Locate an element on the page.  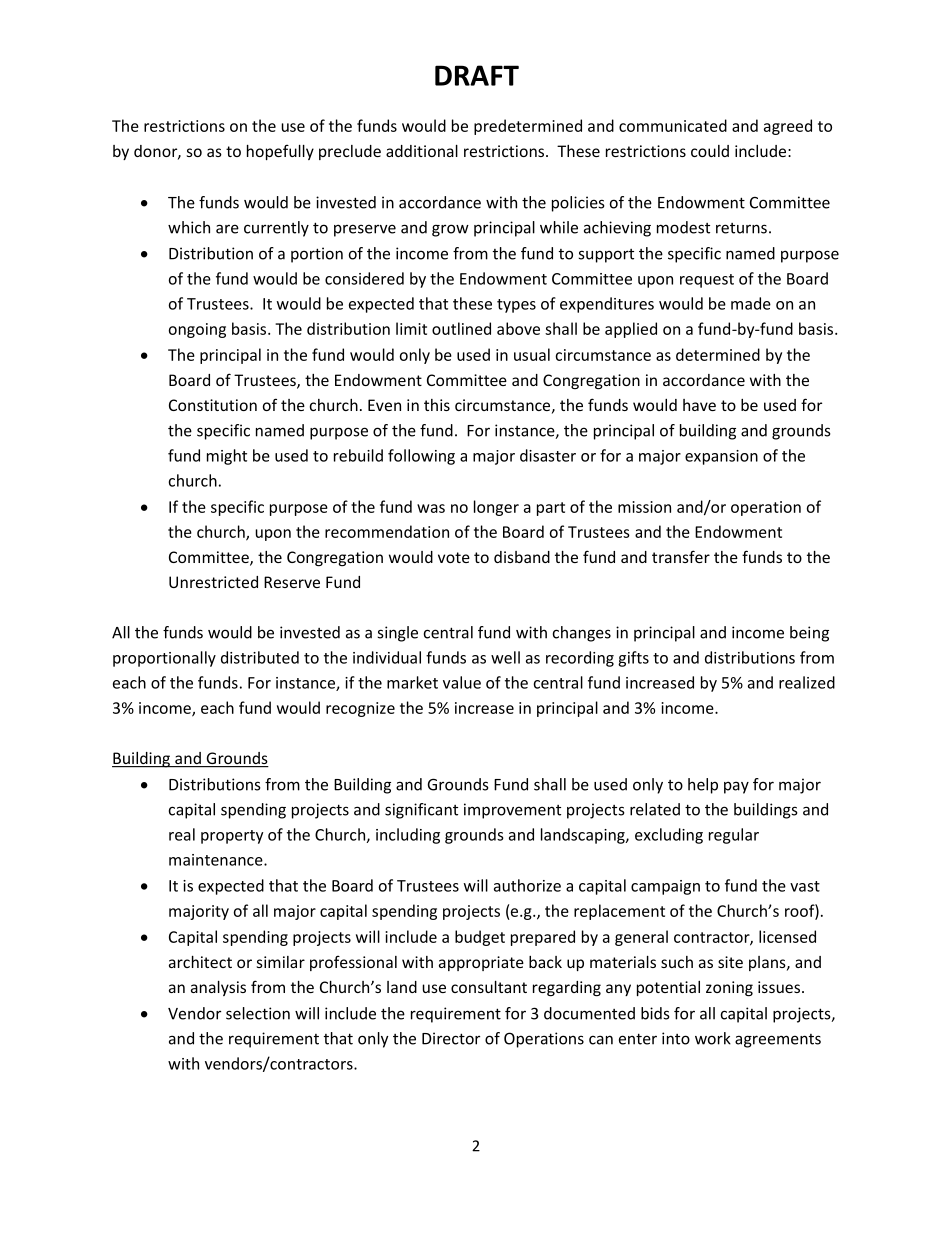
hopefully is located at coordinates (280, 152).
